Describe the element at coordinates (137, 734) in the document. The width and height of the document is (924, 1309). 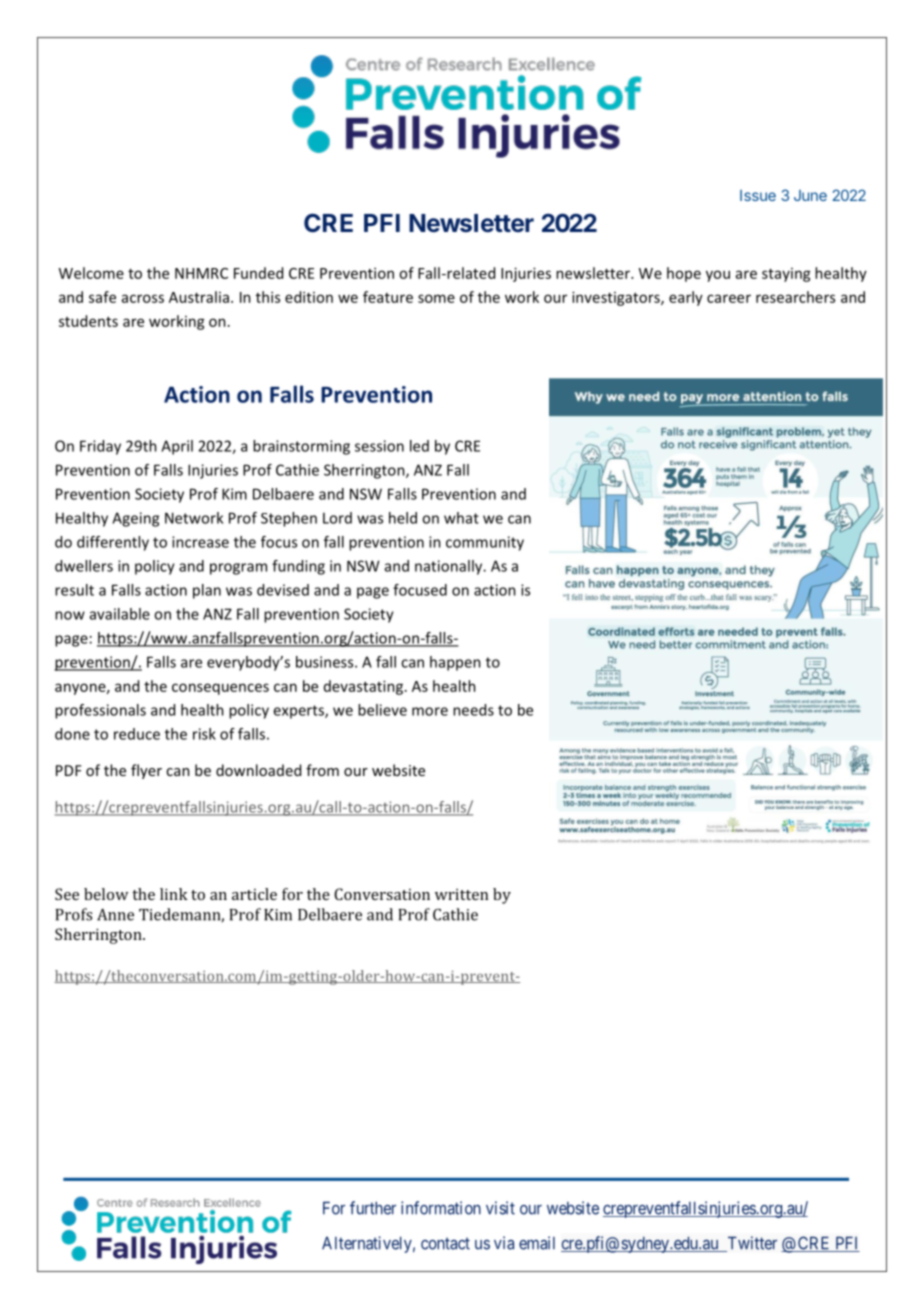
I see `reduce` at that location.
